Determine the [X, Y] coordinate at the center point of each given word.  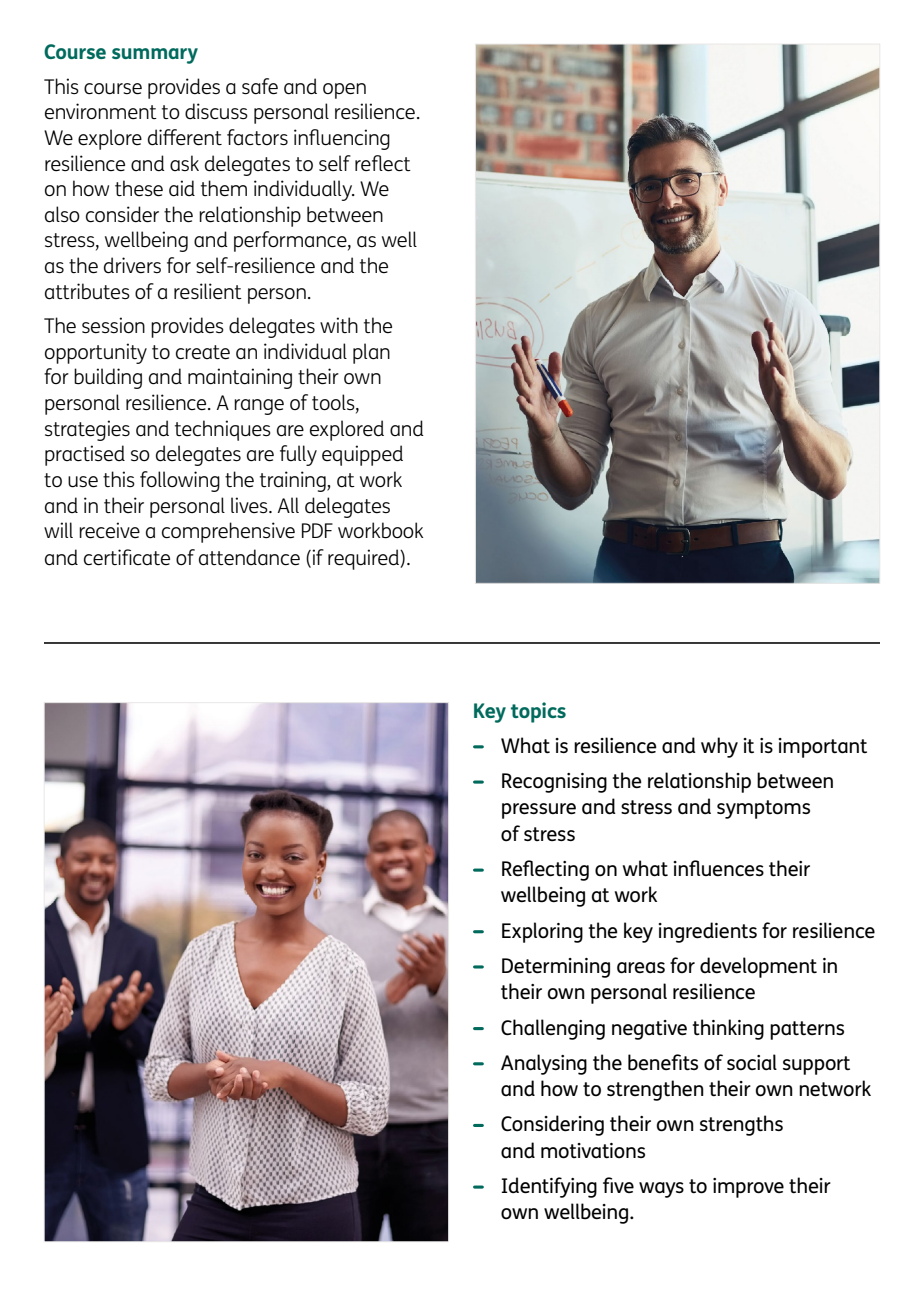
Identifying [549, 1187]
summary [155, 56]
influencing [342, 139]
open [344, 91]
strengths [741, 1125]
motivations [593, 1151]
